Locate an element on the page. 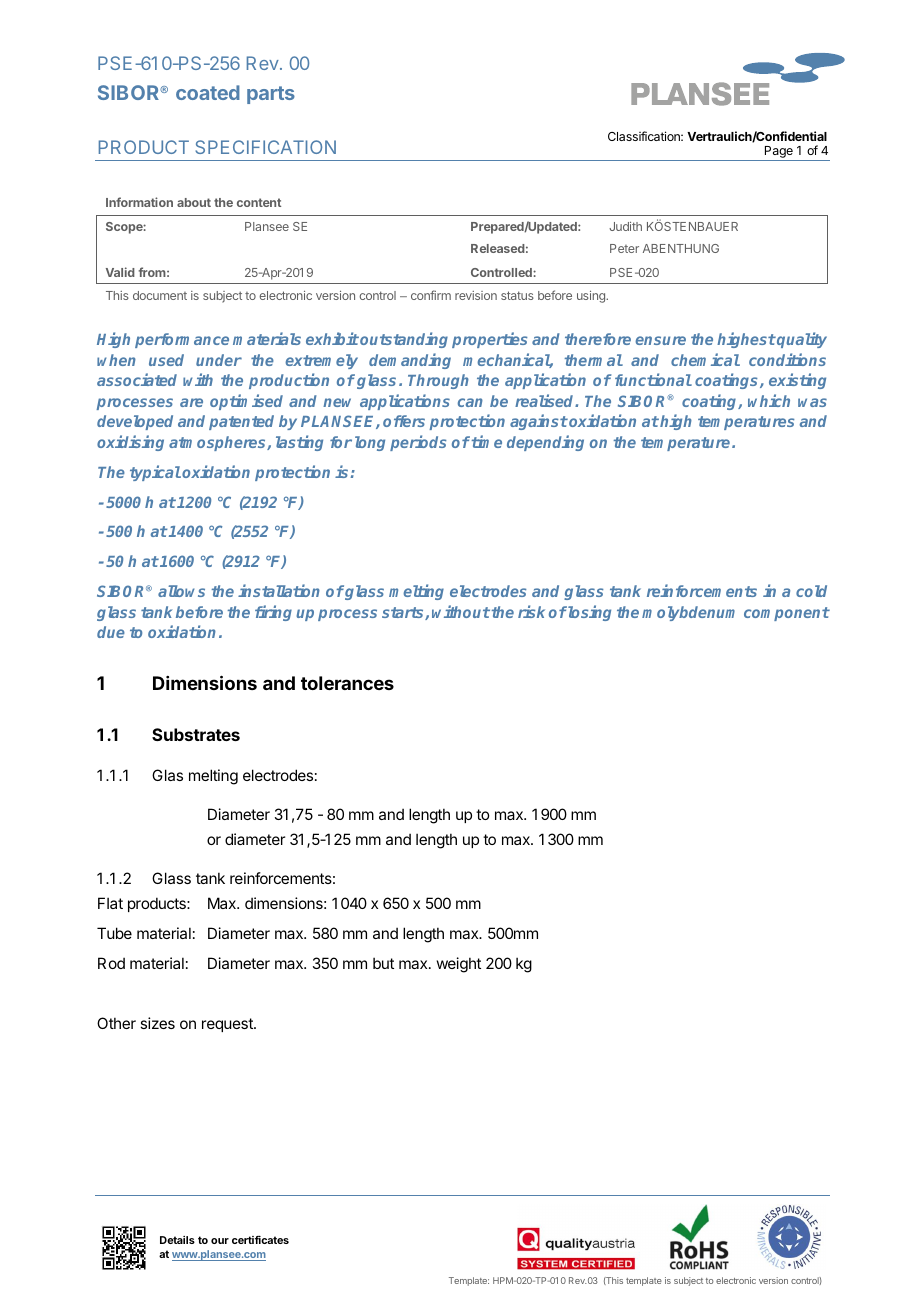 The image size is (924, 1308). allows is located at coordinates (181, 591).
